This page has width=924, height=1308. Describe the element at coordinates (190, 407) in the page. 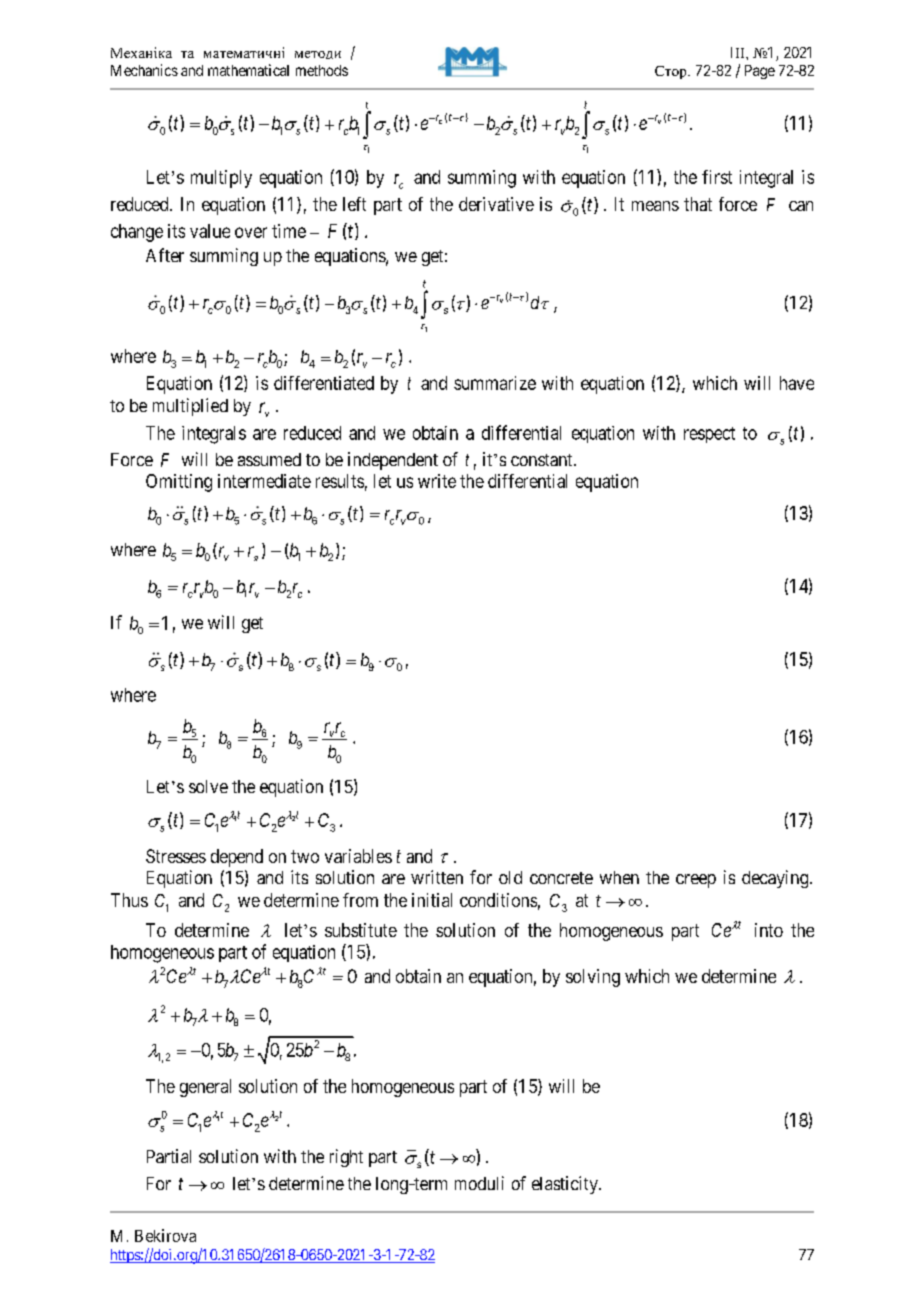

I see `multiplied` at that location.
